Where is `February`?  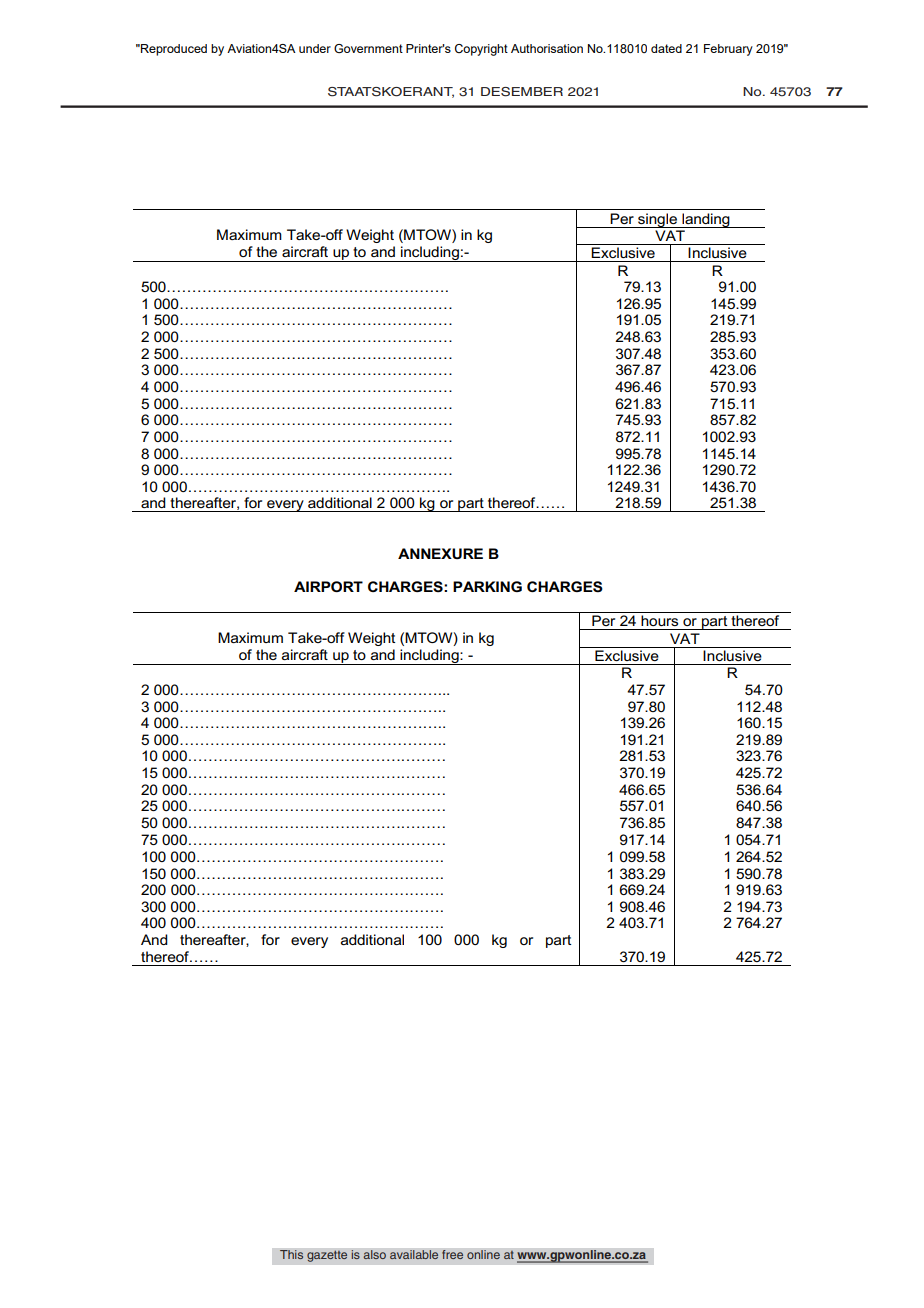
February is located at coordinates (728, 50).
